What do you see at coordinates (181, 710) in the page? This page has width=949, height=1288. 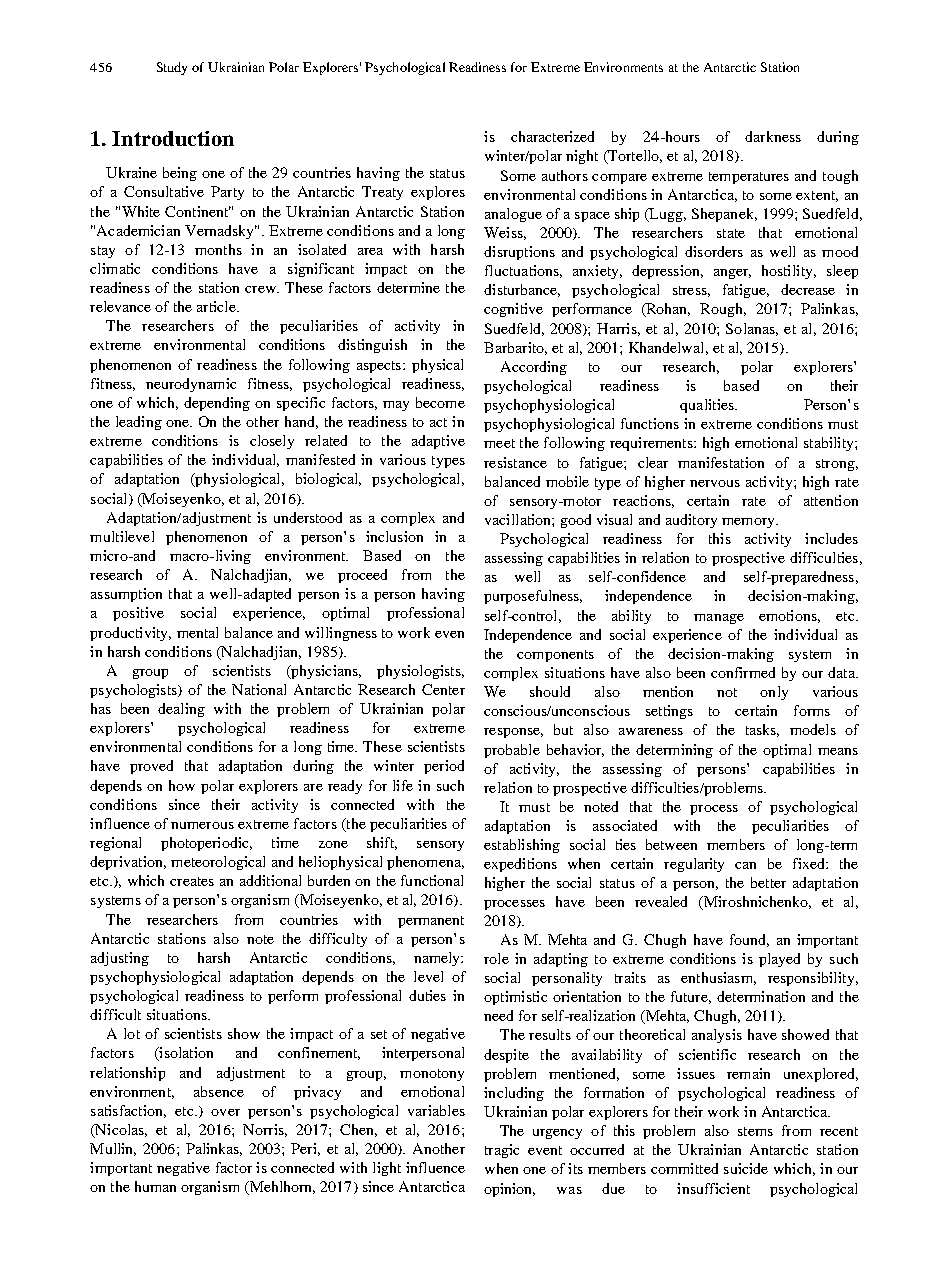 I see `dealing` at bounding box center [181, 710].
